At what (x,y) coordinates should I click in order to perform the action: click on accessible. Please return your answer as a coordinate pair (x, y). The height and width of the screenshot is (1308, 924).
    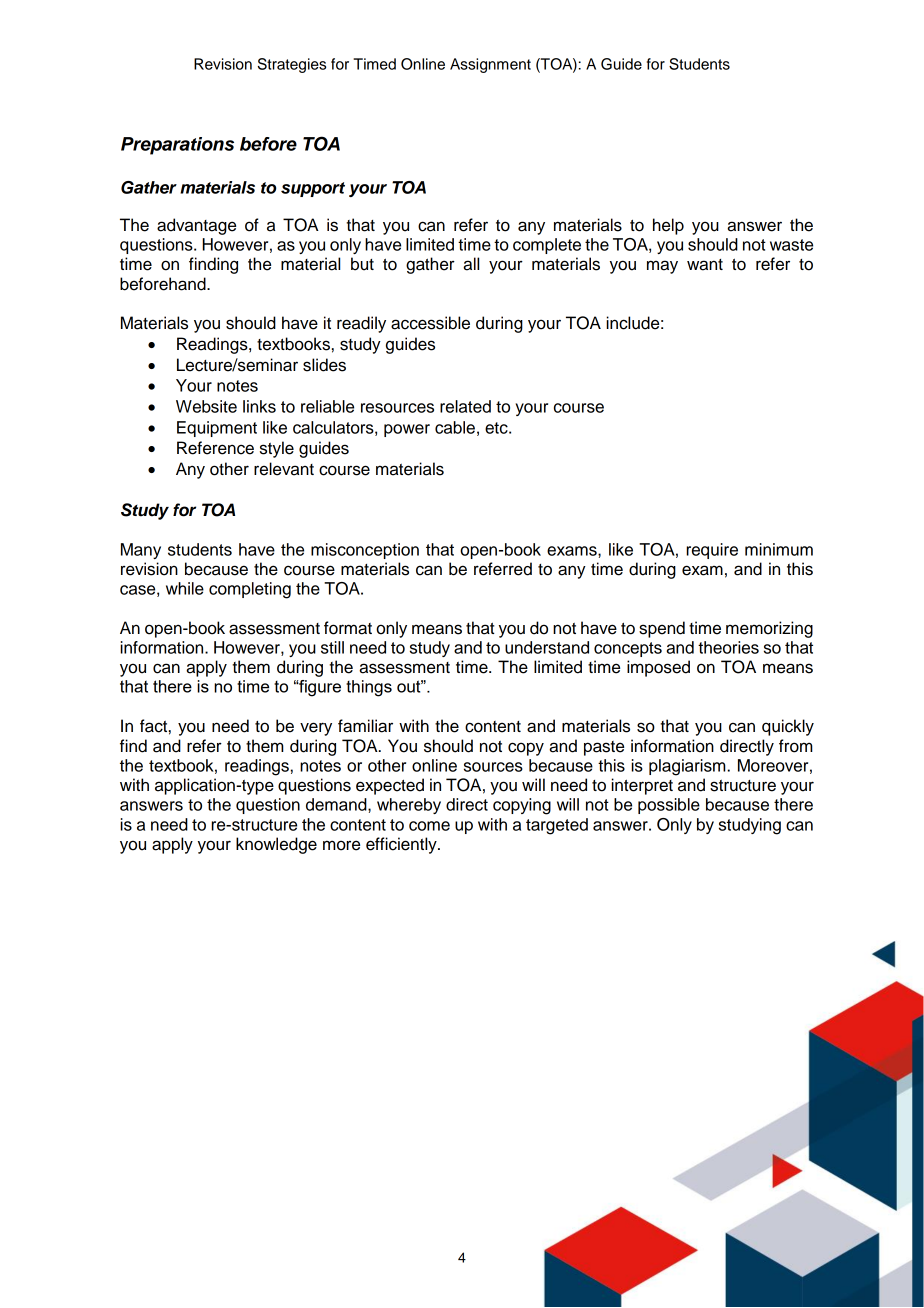
    Looking at the image, I should click on (430, 323).
